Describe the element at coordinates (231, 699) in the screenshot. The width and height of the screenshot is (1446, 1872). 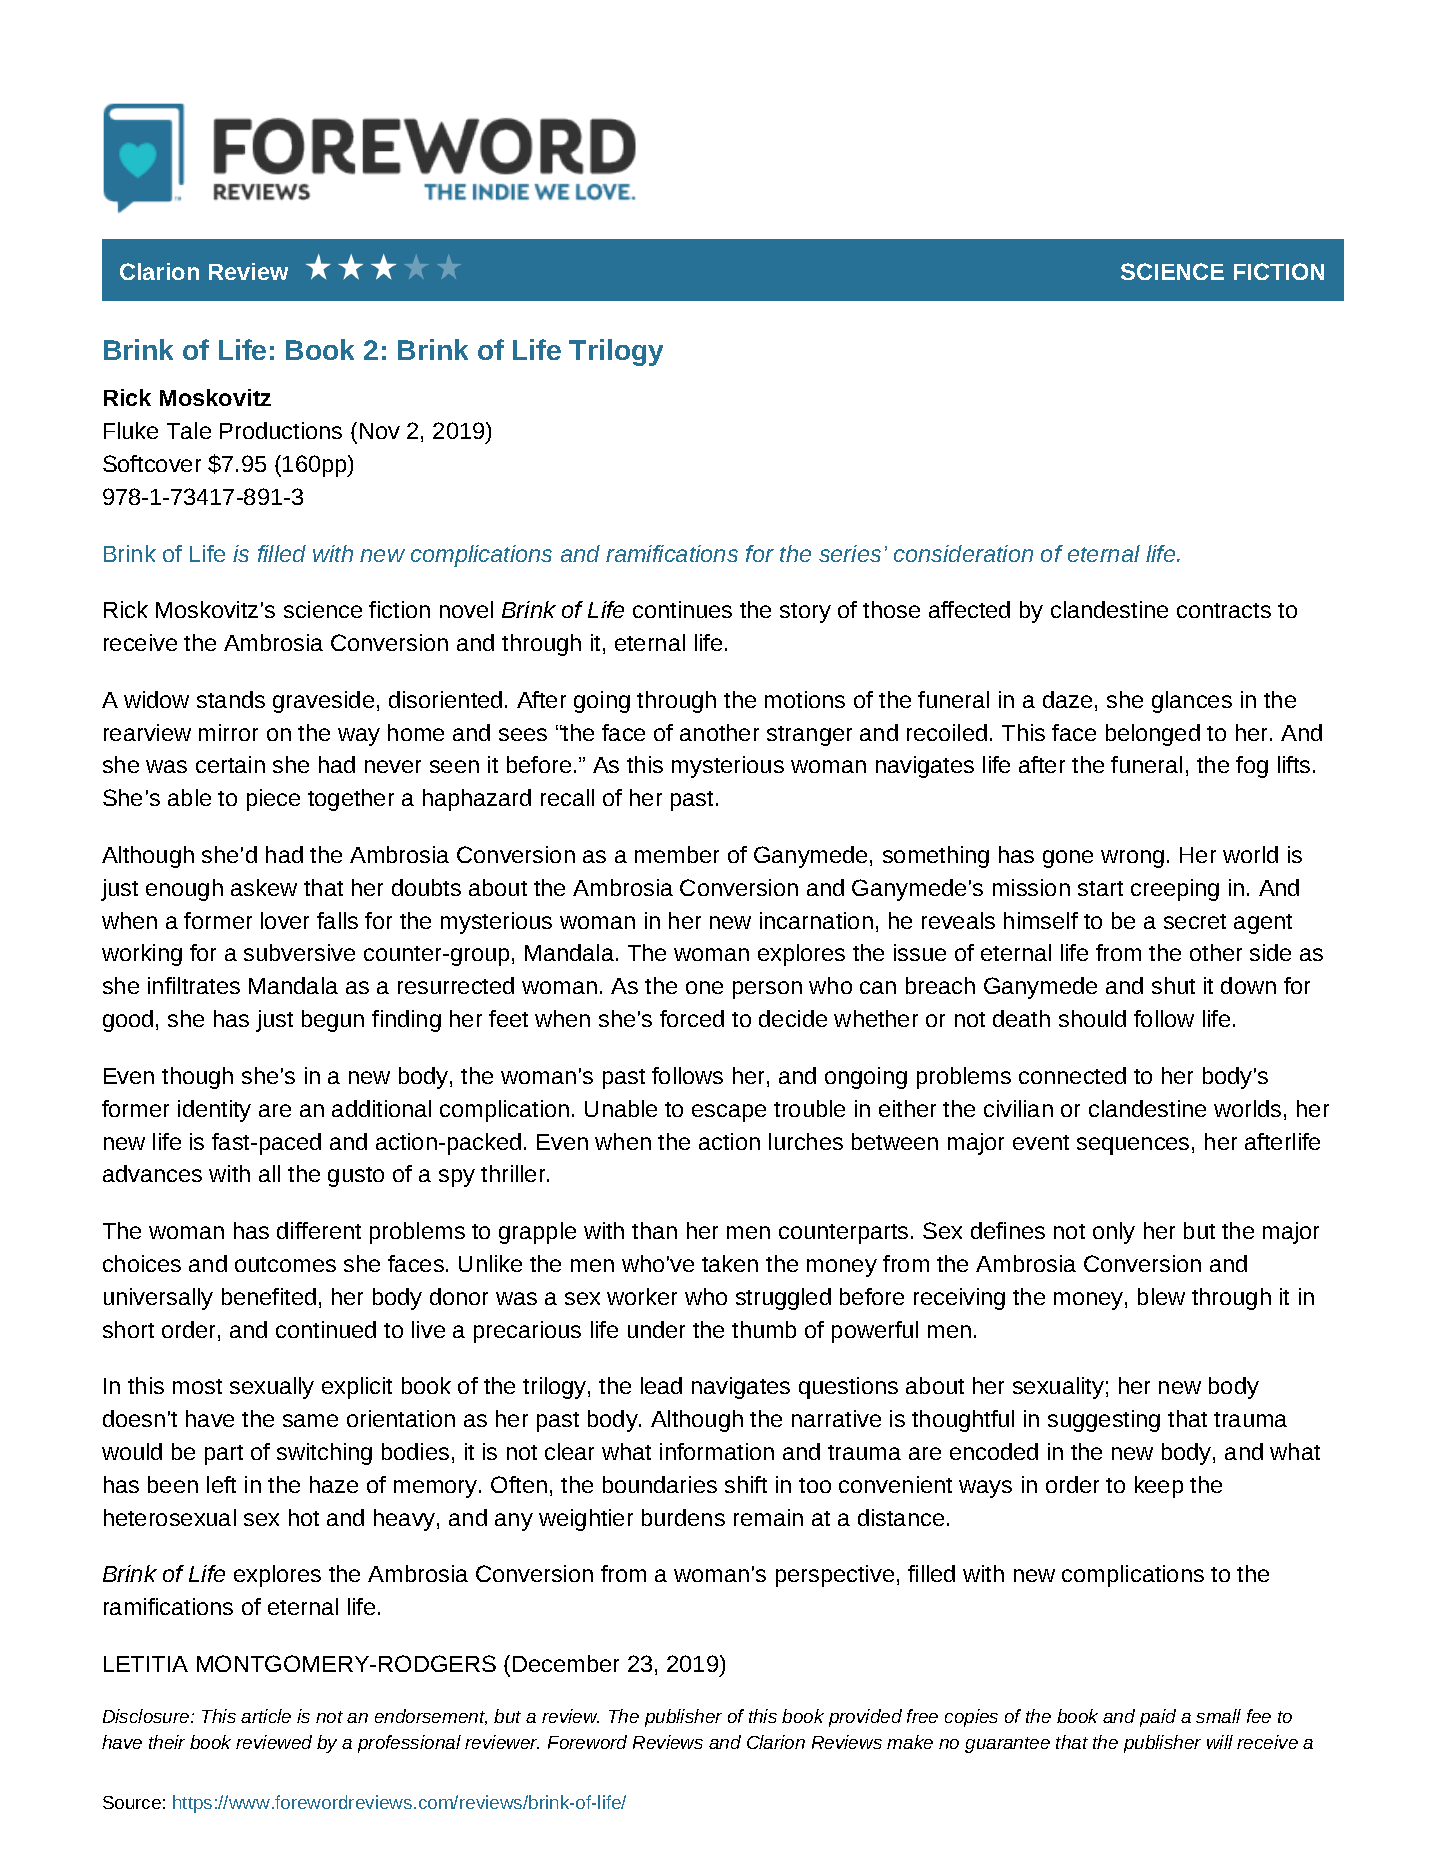
I see `stands` at that location.
